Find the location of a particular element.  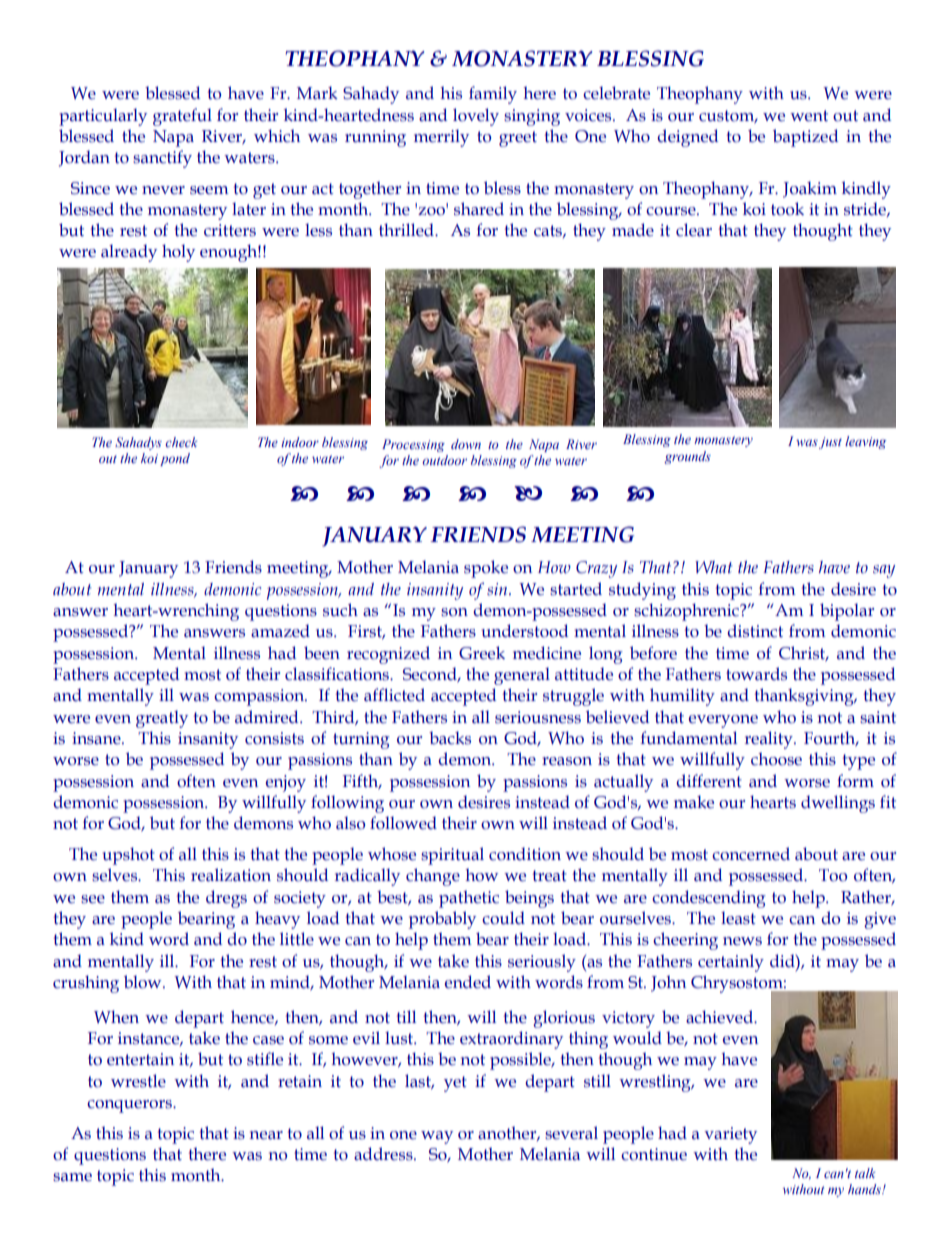

baptized is located at coordinates (805, 138).
